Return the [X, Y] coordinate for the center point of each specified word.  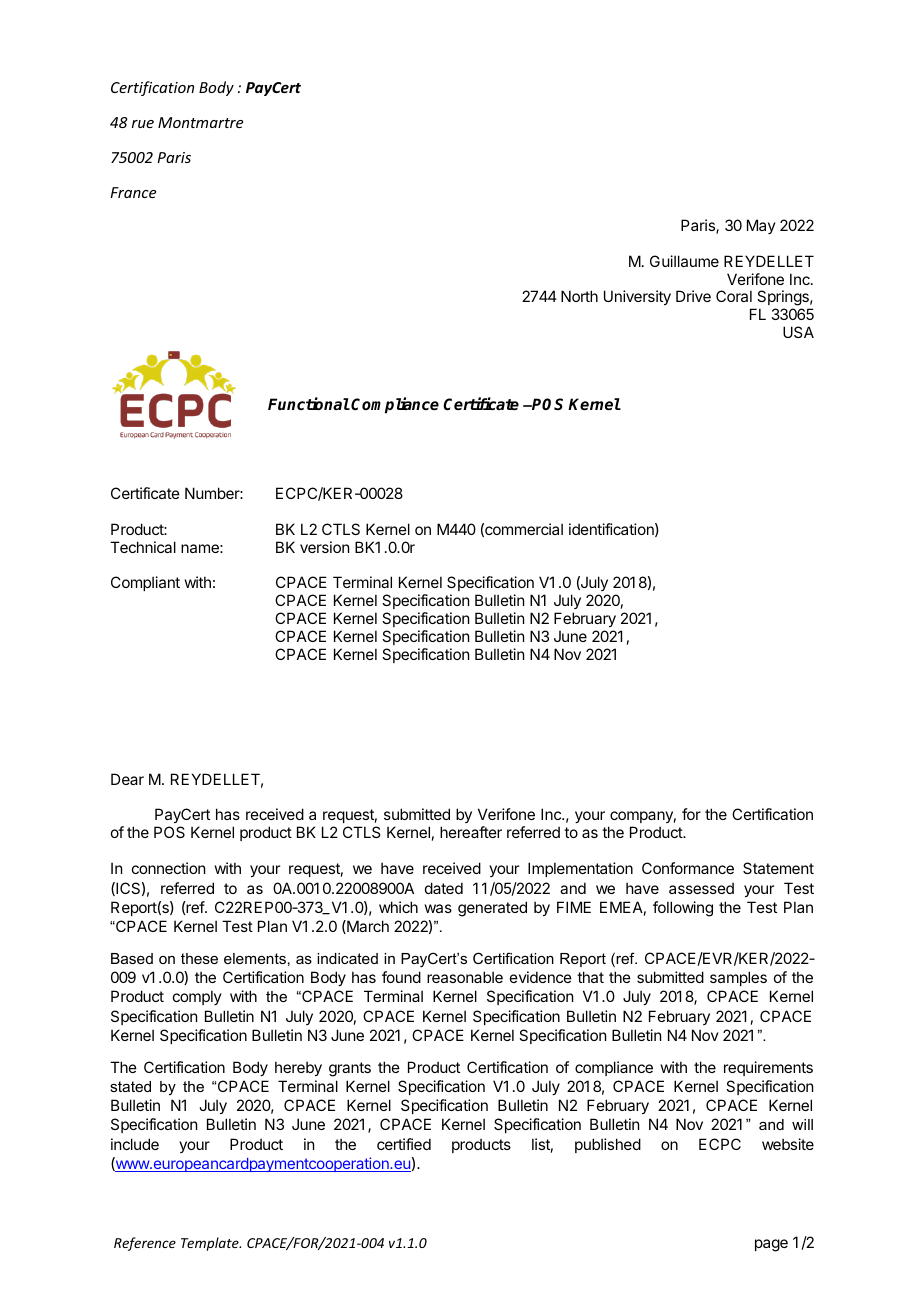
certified [404, 1144]
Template [211, 1244]
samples [738, 978]
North [579, 296]
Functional [309, 403]
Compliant [145, 583]
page [771, 1245]
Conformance [688, 868]
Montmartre [200, 122]
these [199, 958]
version [324, 547]
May [761, 226]
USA [798, 332]
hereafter [471, 832]
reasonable [465, 977]
